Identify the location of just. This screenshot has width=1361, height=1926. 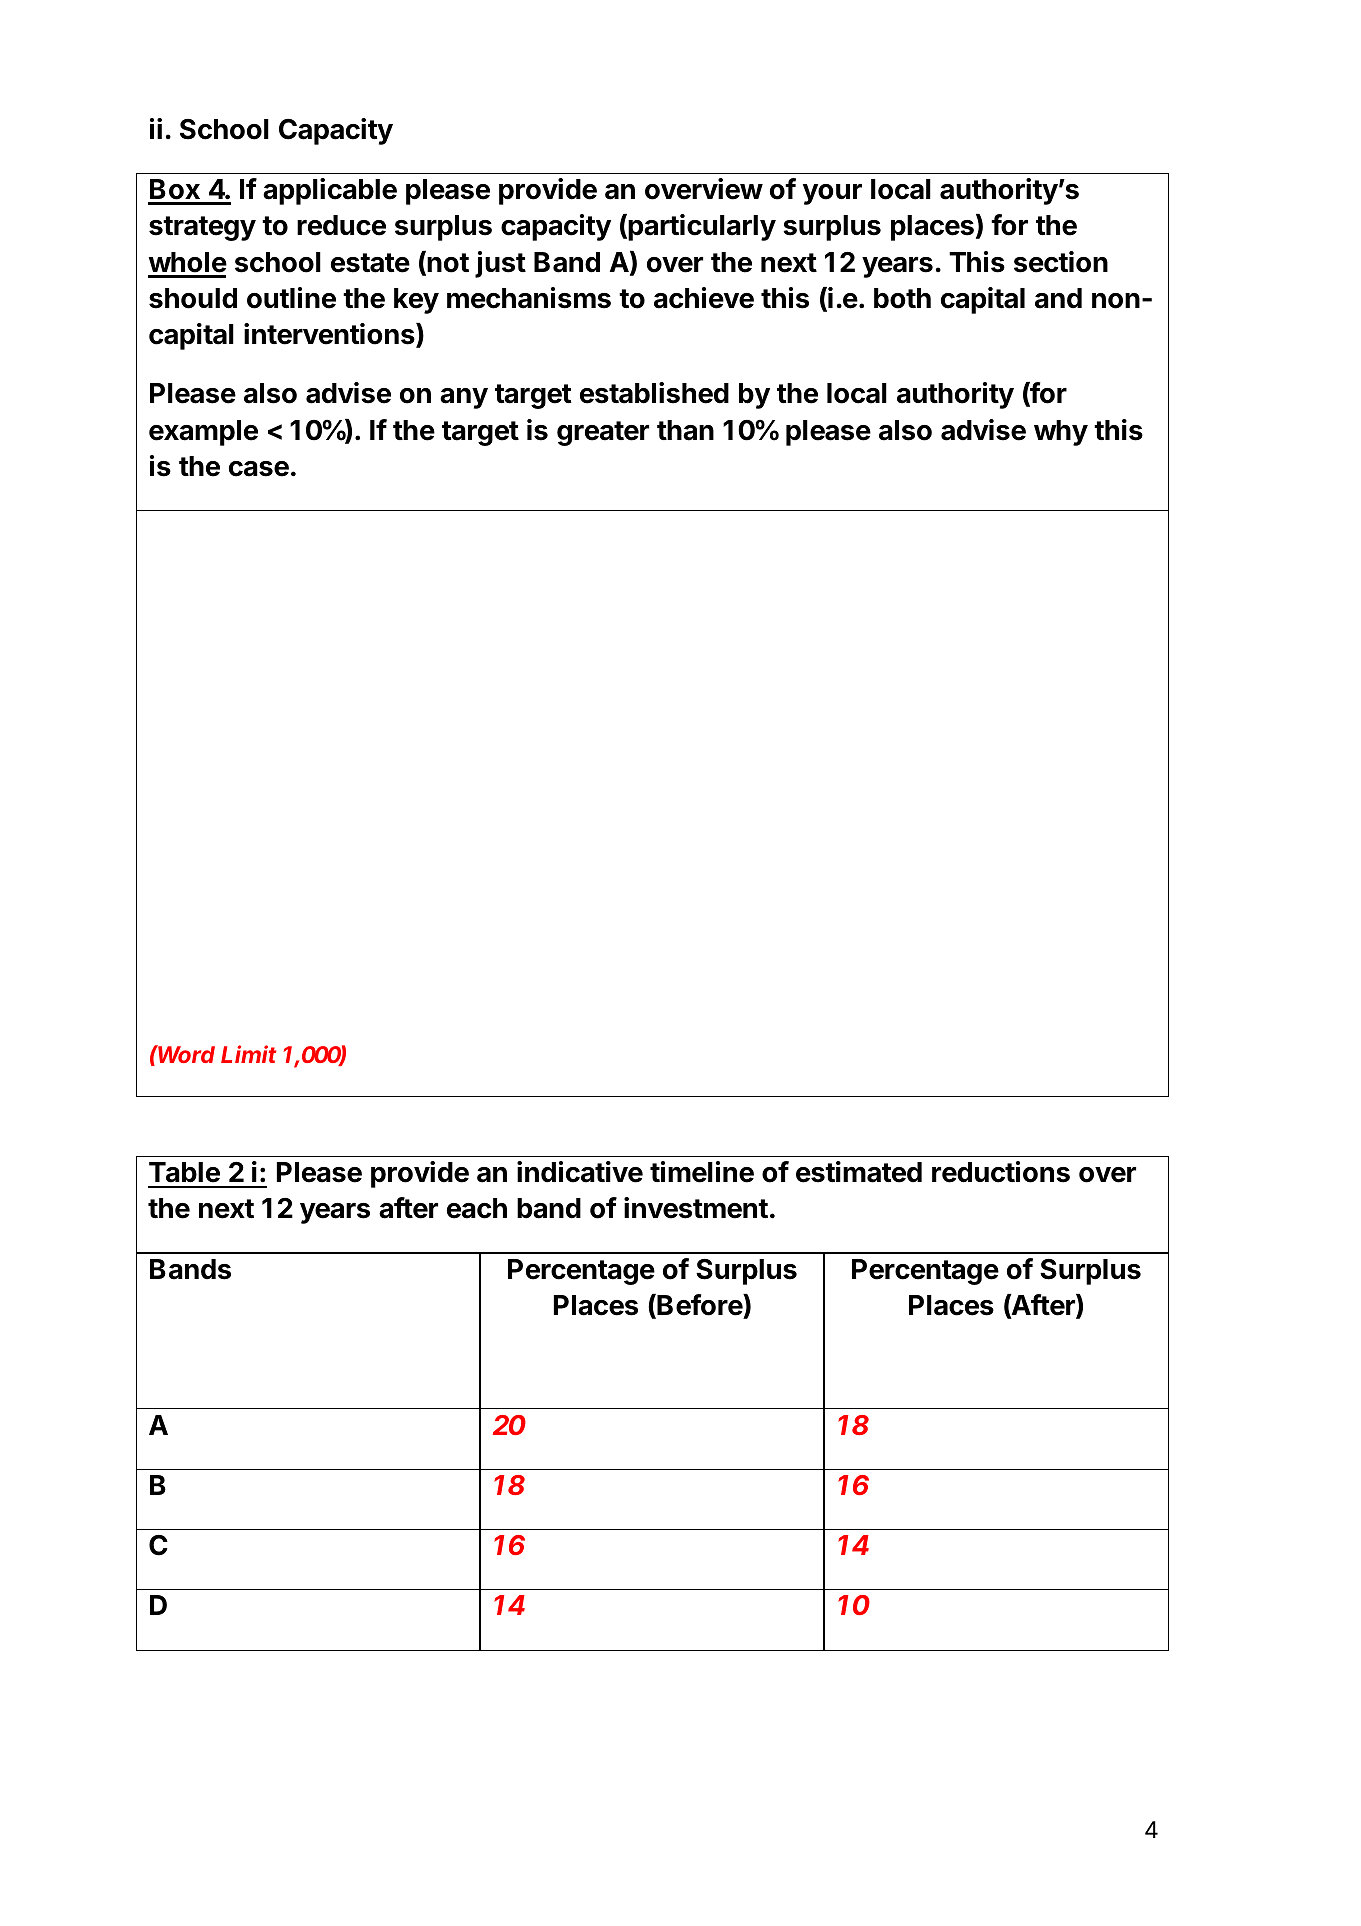
(500, 264).
